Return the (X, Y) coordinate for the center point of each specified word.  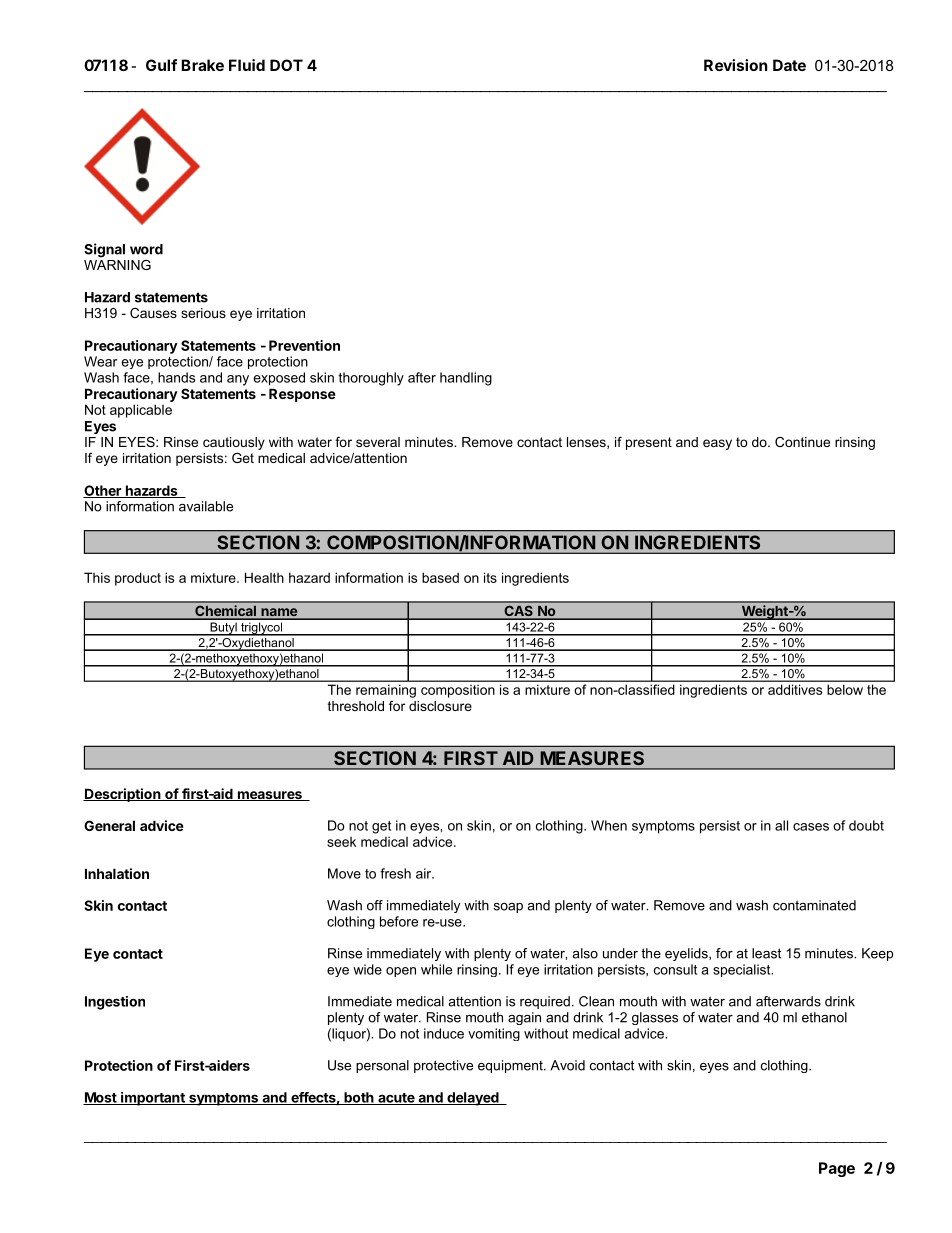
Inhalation (117, 873)
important (153, 1099)
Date (789, 65)
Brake (202, 65)
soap (508, 908)
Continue (802, 442)
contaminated (814, 905)
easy (717, 444)
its (490, 577)
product (138, 579)
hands (176, 377)
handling (466, 379)
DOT (286, 65)
